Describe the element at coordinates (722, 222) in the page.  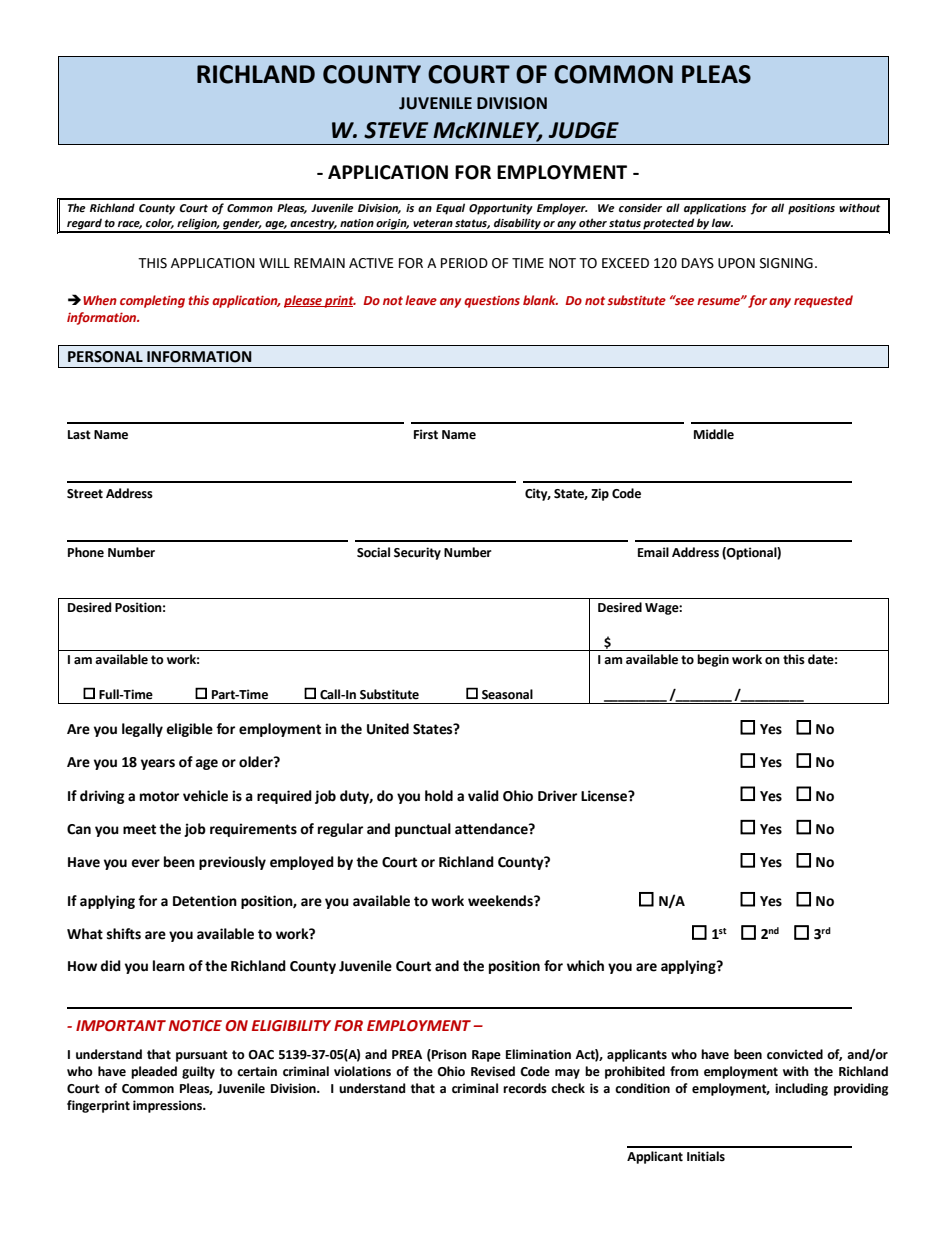
I see `law` at that location.
